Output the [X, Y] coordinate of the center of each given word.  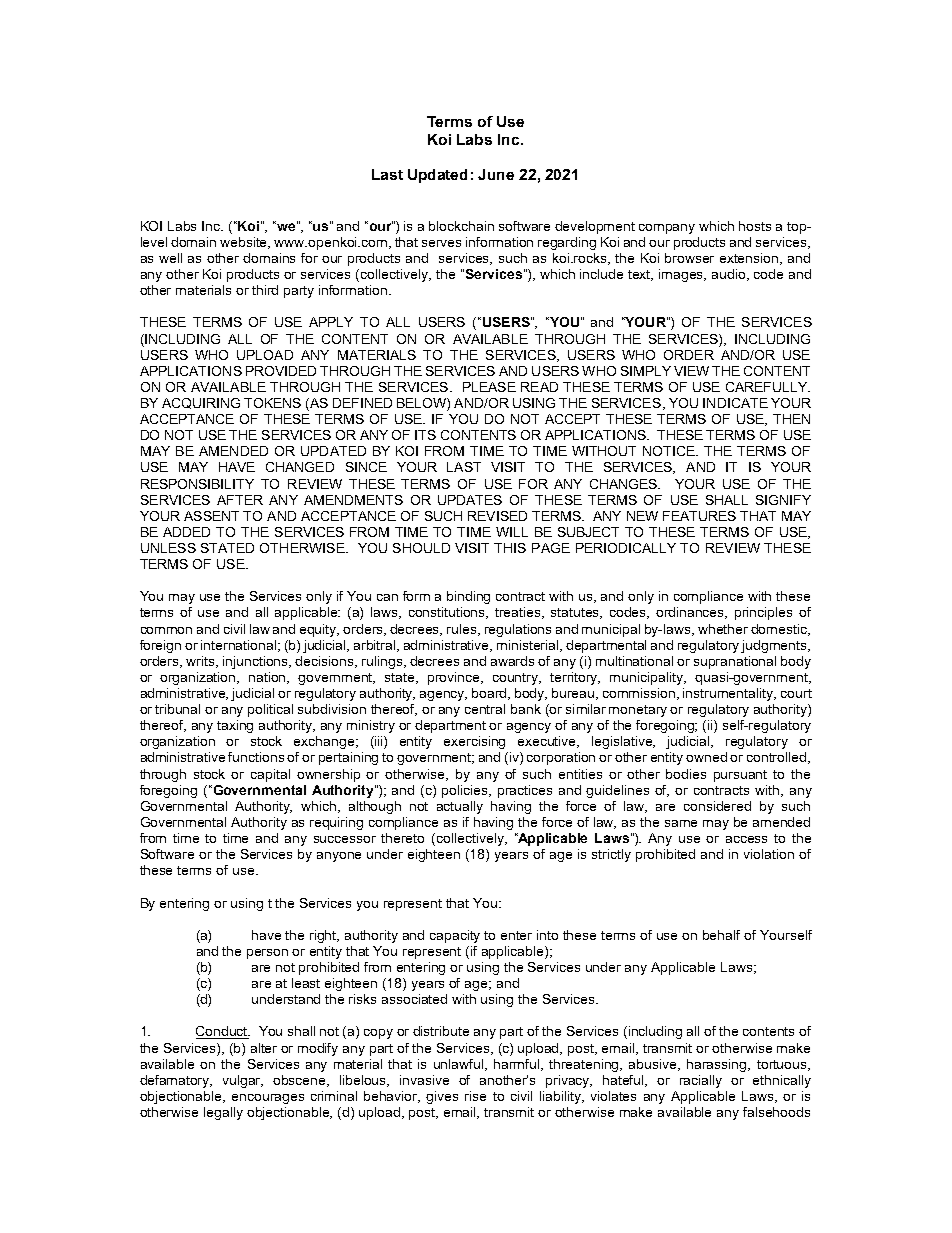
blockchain [461, 226]
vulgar [243, 1081]
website [245, 243]
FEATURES [699, 516]
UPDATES [470, 500]
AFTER [240, 500]
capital [270, 775]
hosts [755, 226]
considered [717, 806]
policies [466, 791]
